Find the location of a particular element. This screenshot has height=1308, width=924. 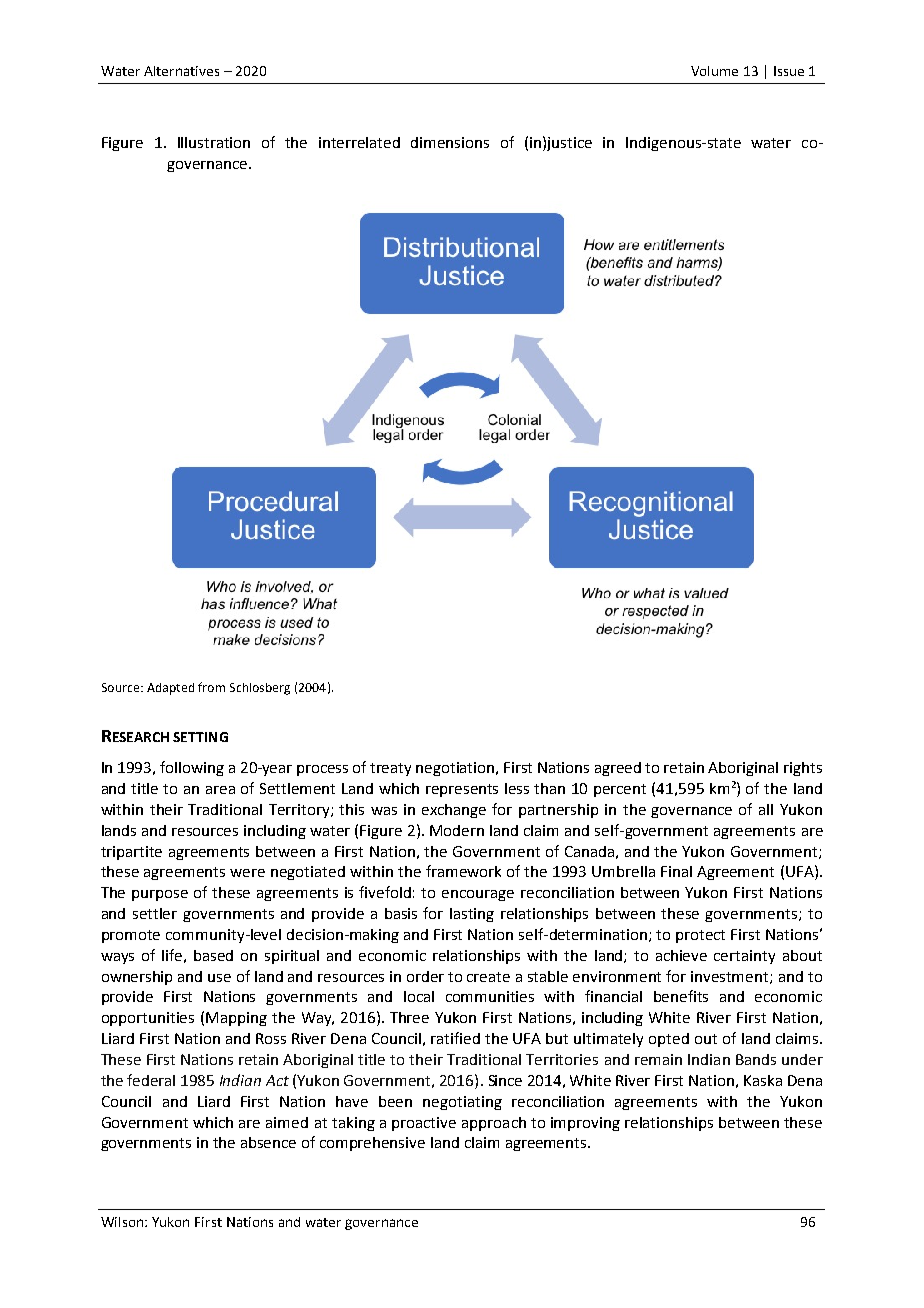

Wilson is located at coordinates (123, 1222).
